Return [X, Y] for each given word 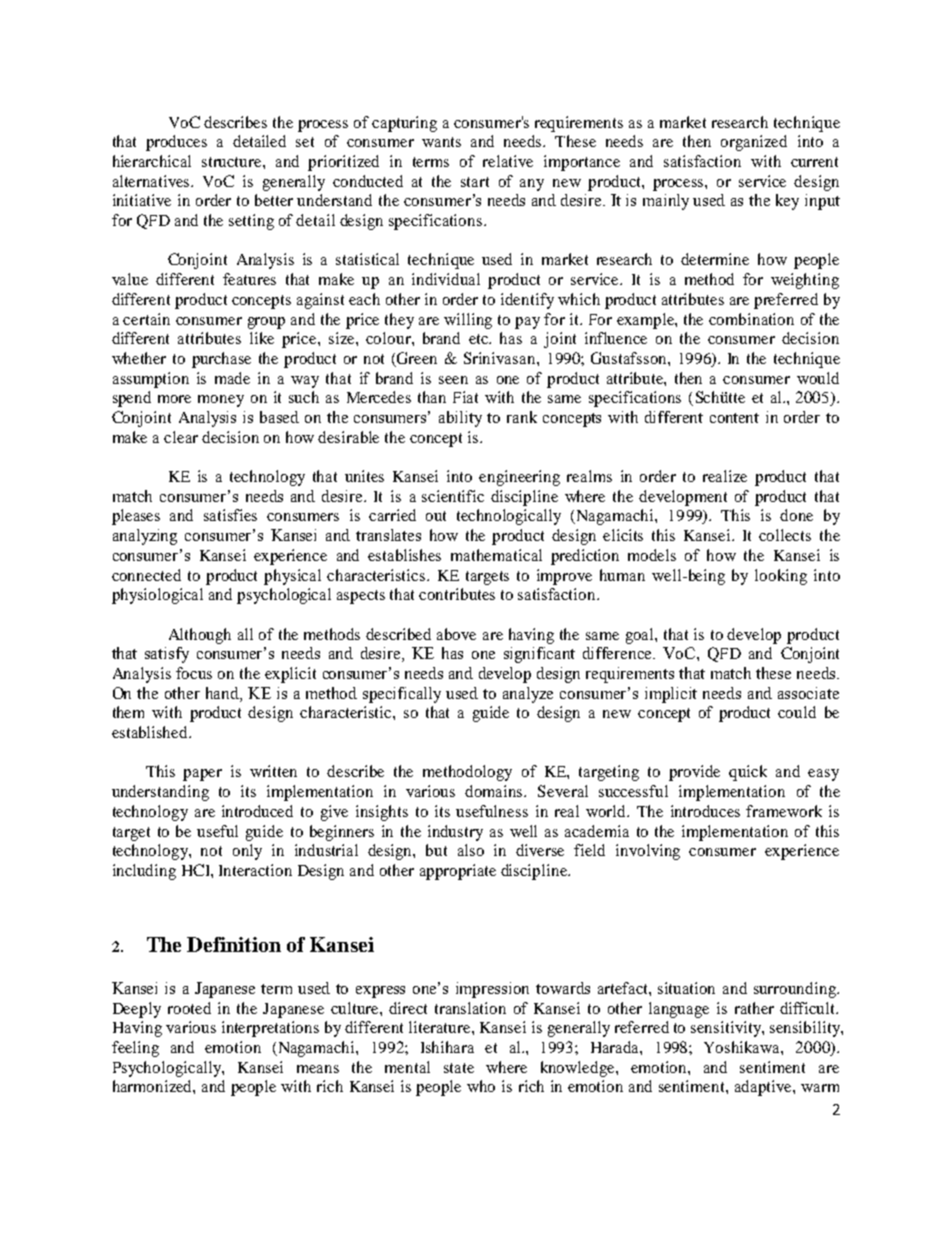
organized [754, 143]
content [734, 418]
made [232, 378]
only [247, 852]
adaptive [764, 1088]
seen [453, 380]
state [459, 1068]
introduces [705, 811]
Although [200, 636]
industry [455, 833]
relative [508, 161]
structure [233, 162]
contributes [457, 594]
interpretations [270, 1029]
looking [781, 577]
